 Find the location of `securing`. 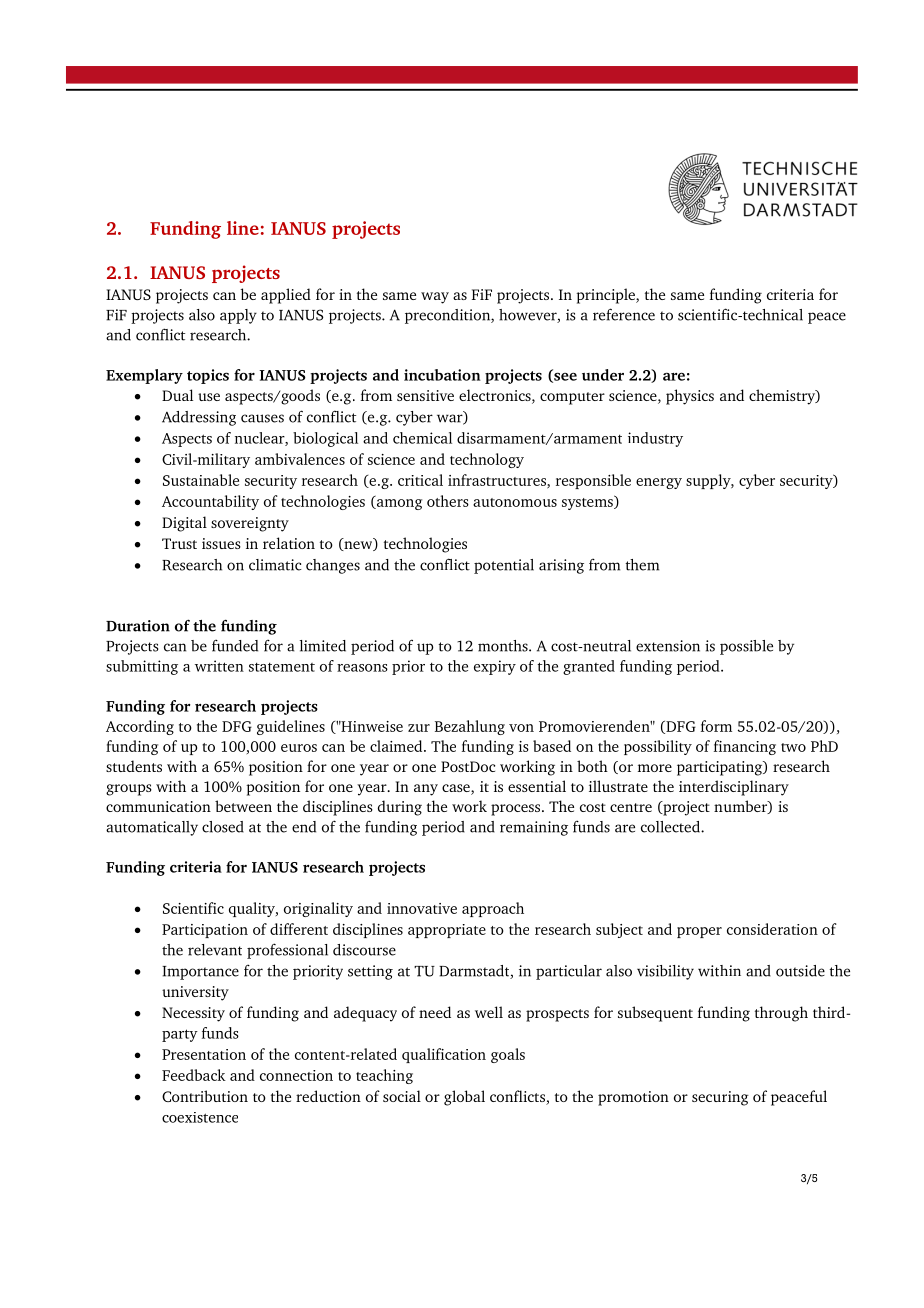

securing is located at coordinates (720, 1098).
